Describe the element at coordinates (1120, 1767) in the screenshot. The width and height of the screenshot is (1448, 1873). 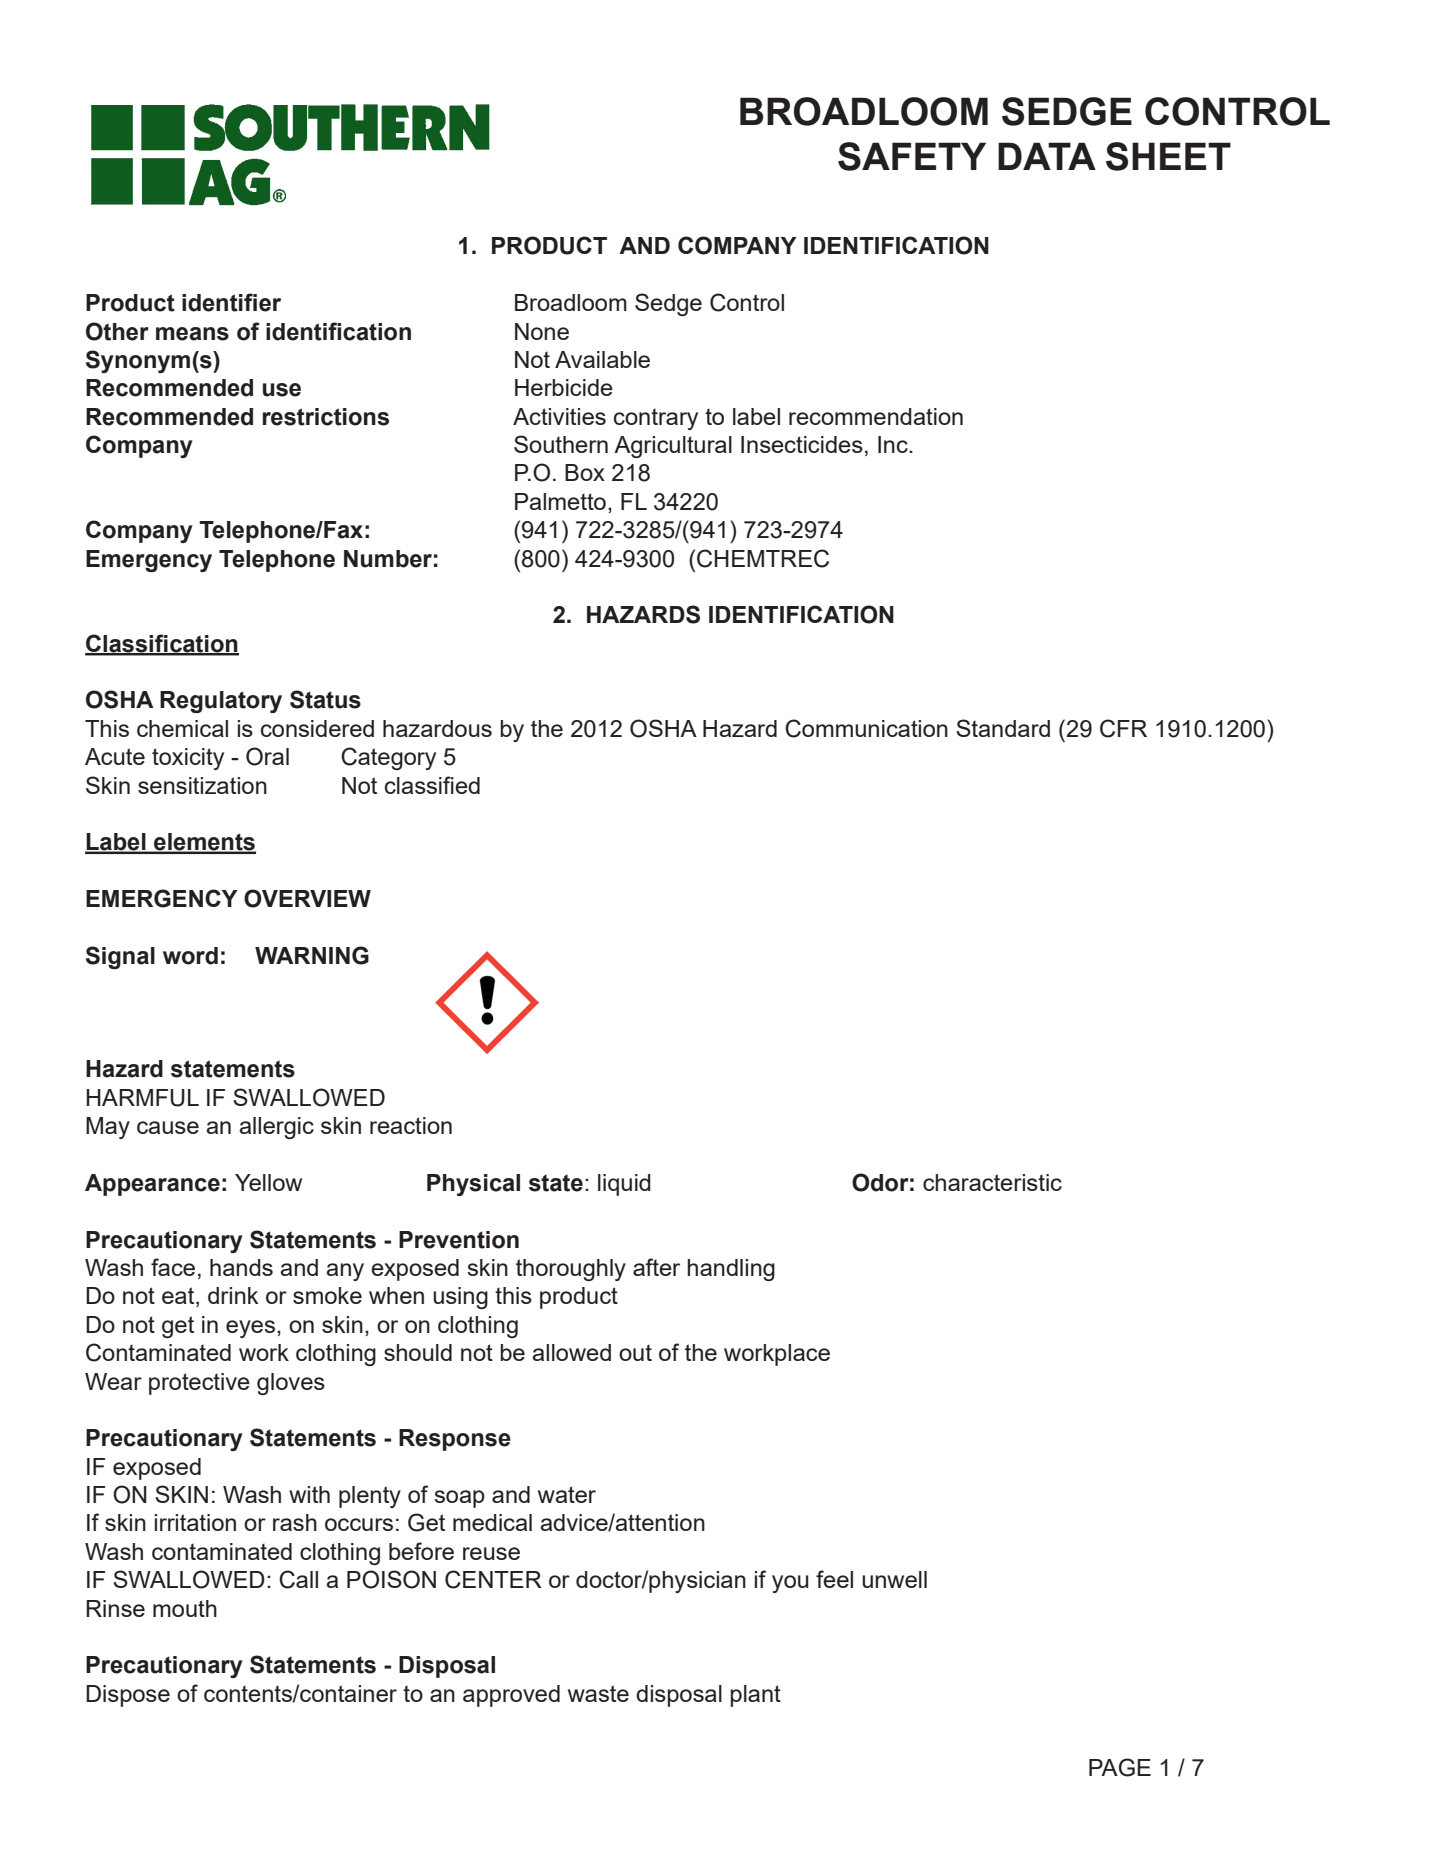
I see `PAGE` at that location.
